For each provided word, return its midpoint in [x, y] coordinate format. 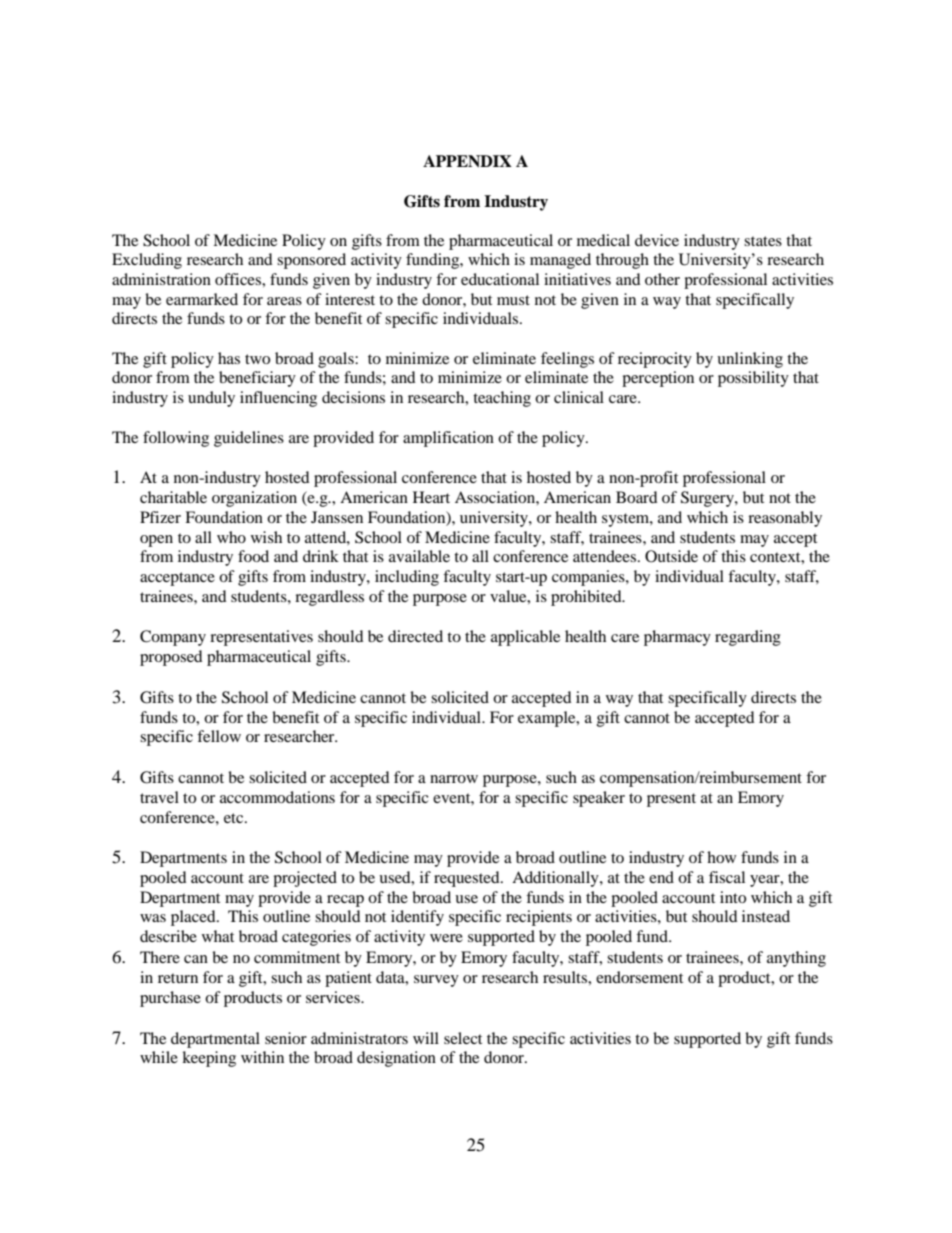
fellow [219, 736]
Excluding [147, 261]
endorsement [639, 977]
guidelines [249, 439]
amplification [448, 439]
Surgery [708, 499]
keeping [209, 1059]
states [763, 241]
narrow [454, 779]
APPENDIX [467, 161]
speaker [599, 799]
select [463, 1038]
